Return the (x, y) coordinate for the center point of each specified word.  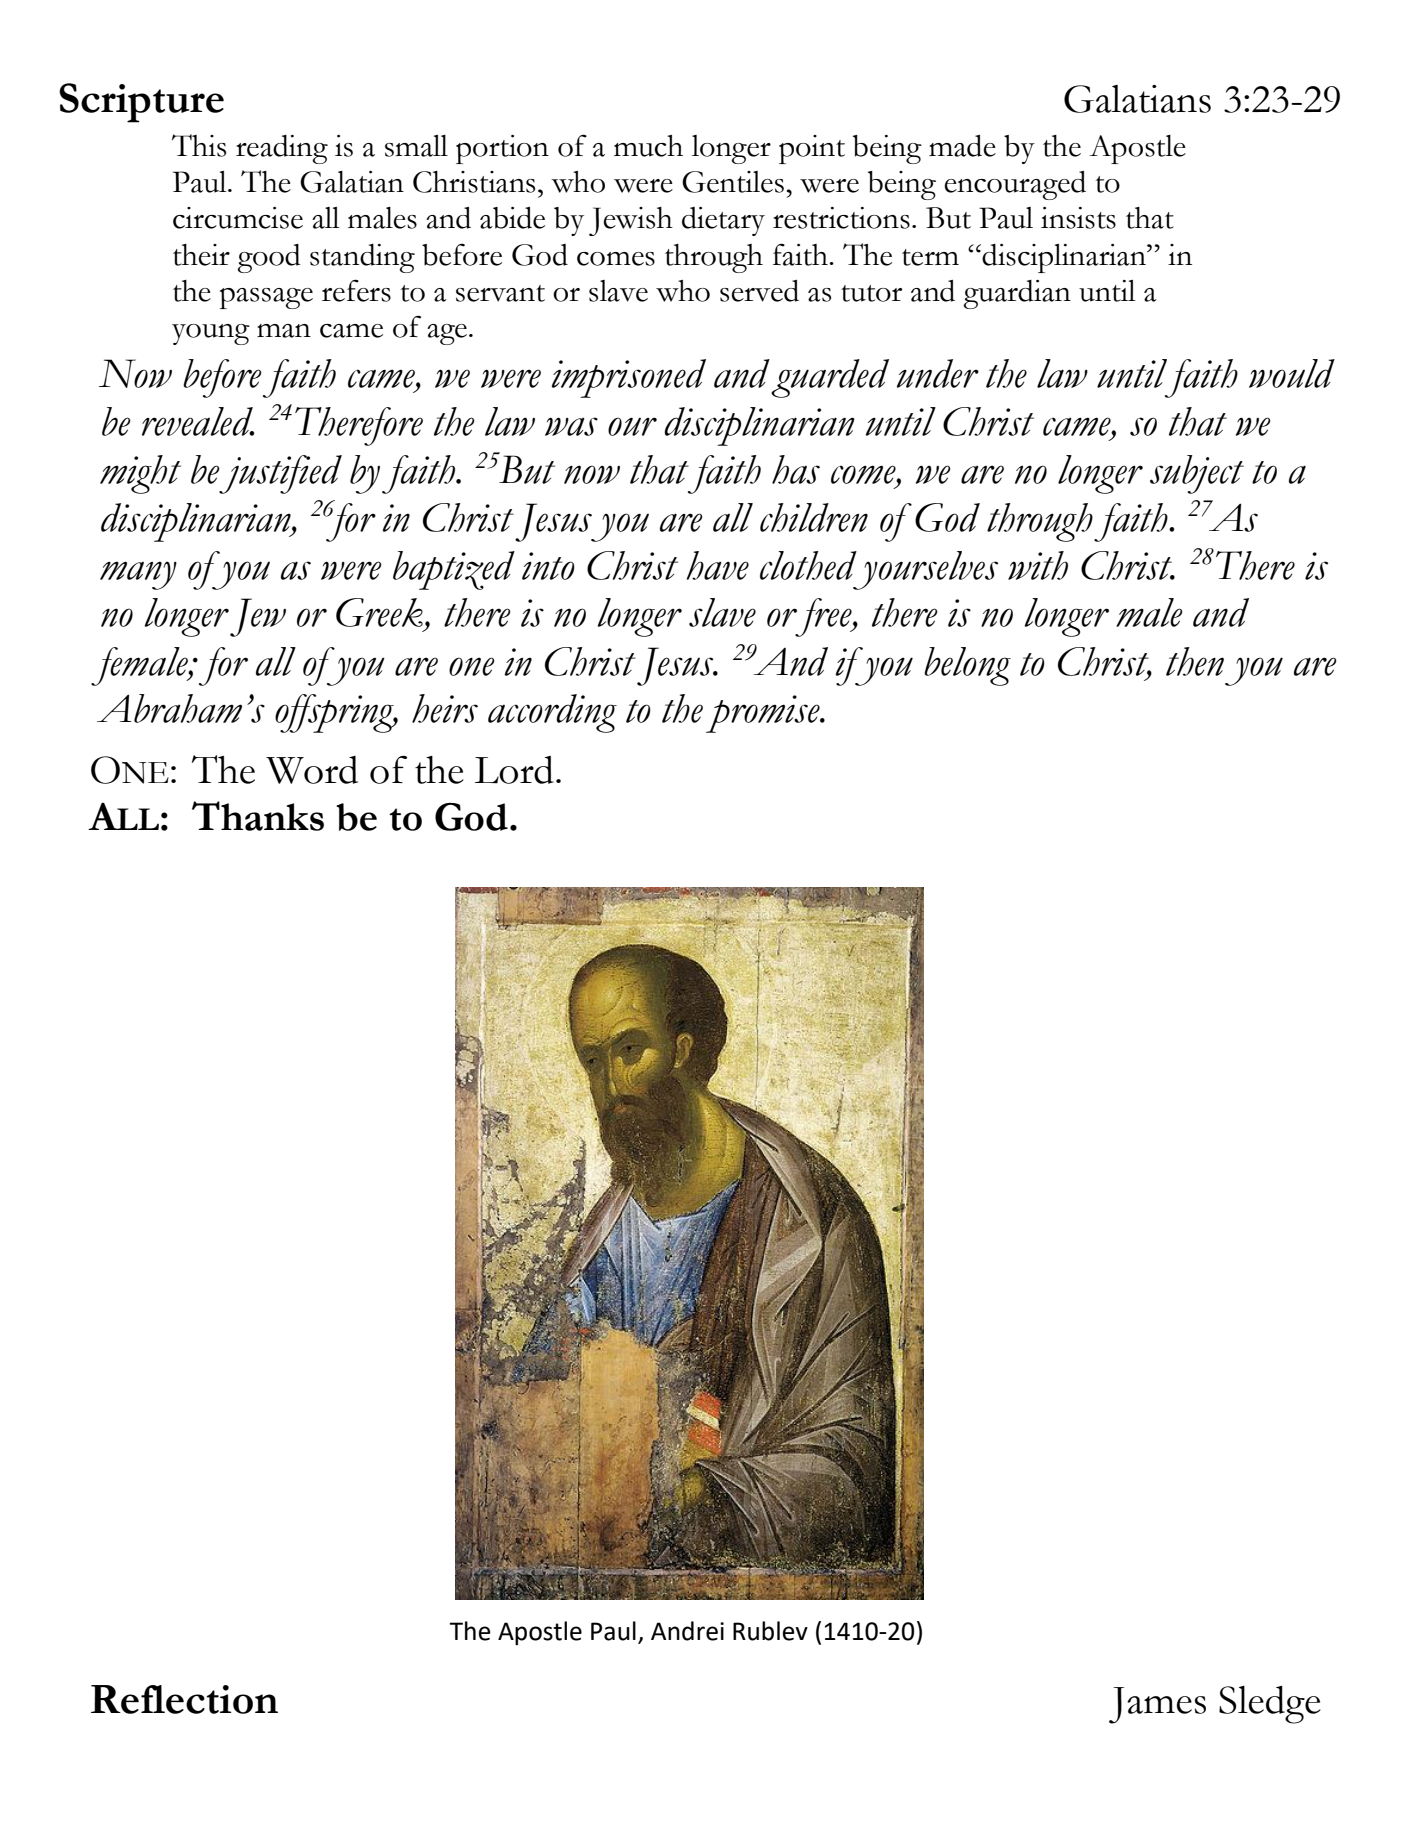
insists (1078, 218)
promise (764, 714)
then (1195, 661)
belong (967, 666)
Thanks (258, 816)
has (796, 469)
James (1157, 1705)
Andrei (687, 1631)
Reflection (184, 1699)
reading (282, 149)
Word (312, 770)
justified (280, 474)
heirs (445, 708)
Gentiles (733, 182)
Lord (514, 770)
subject (1197, 474)
